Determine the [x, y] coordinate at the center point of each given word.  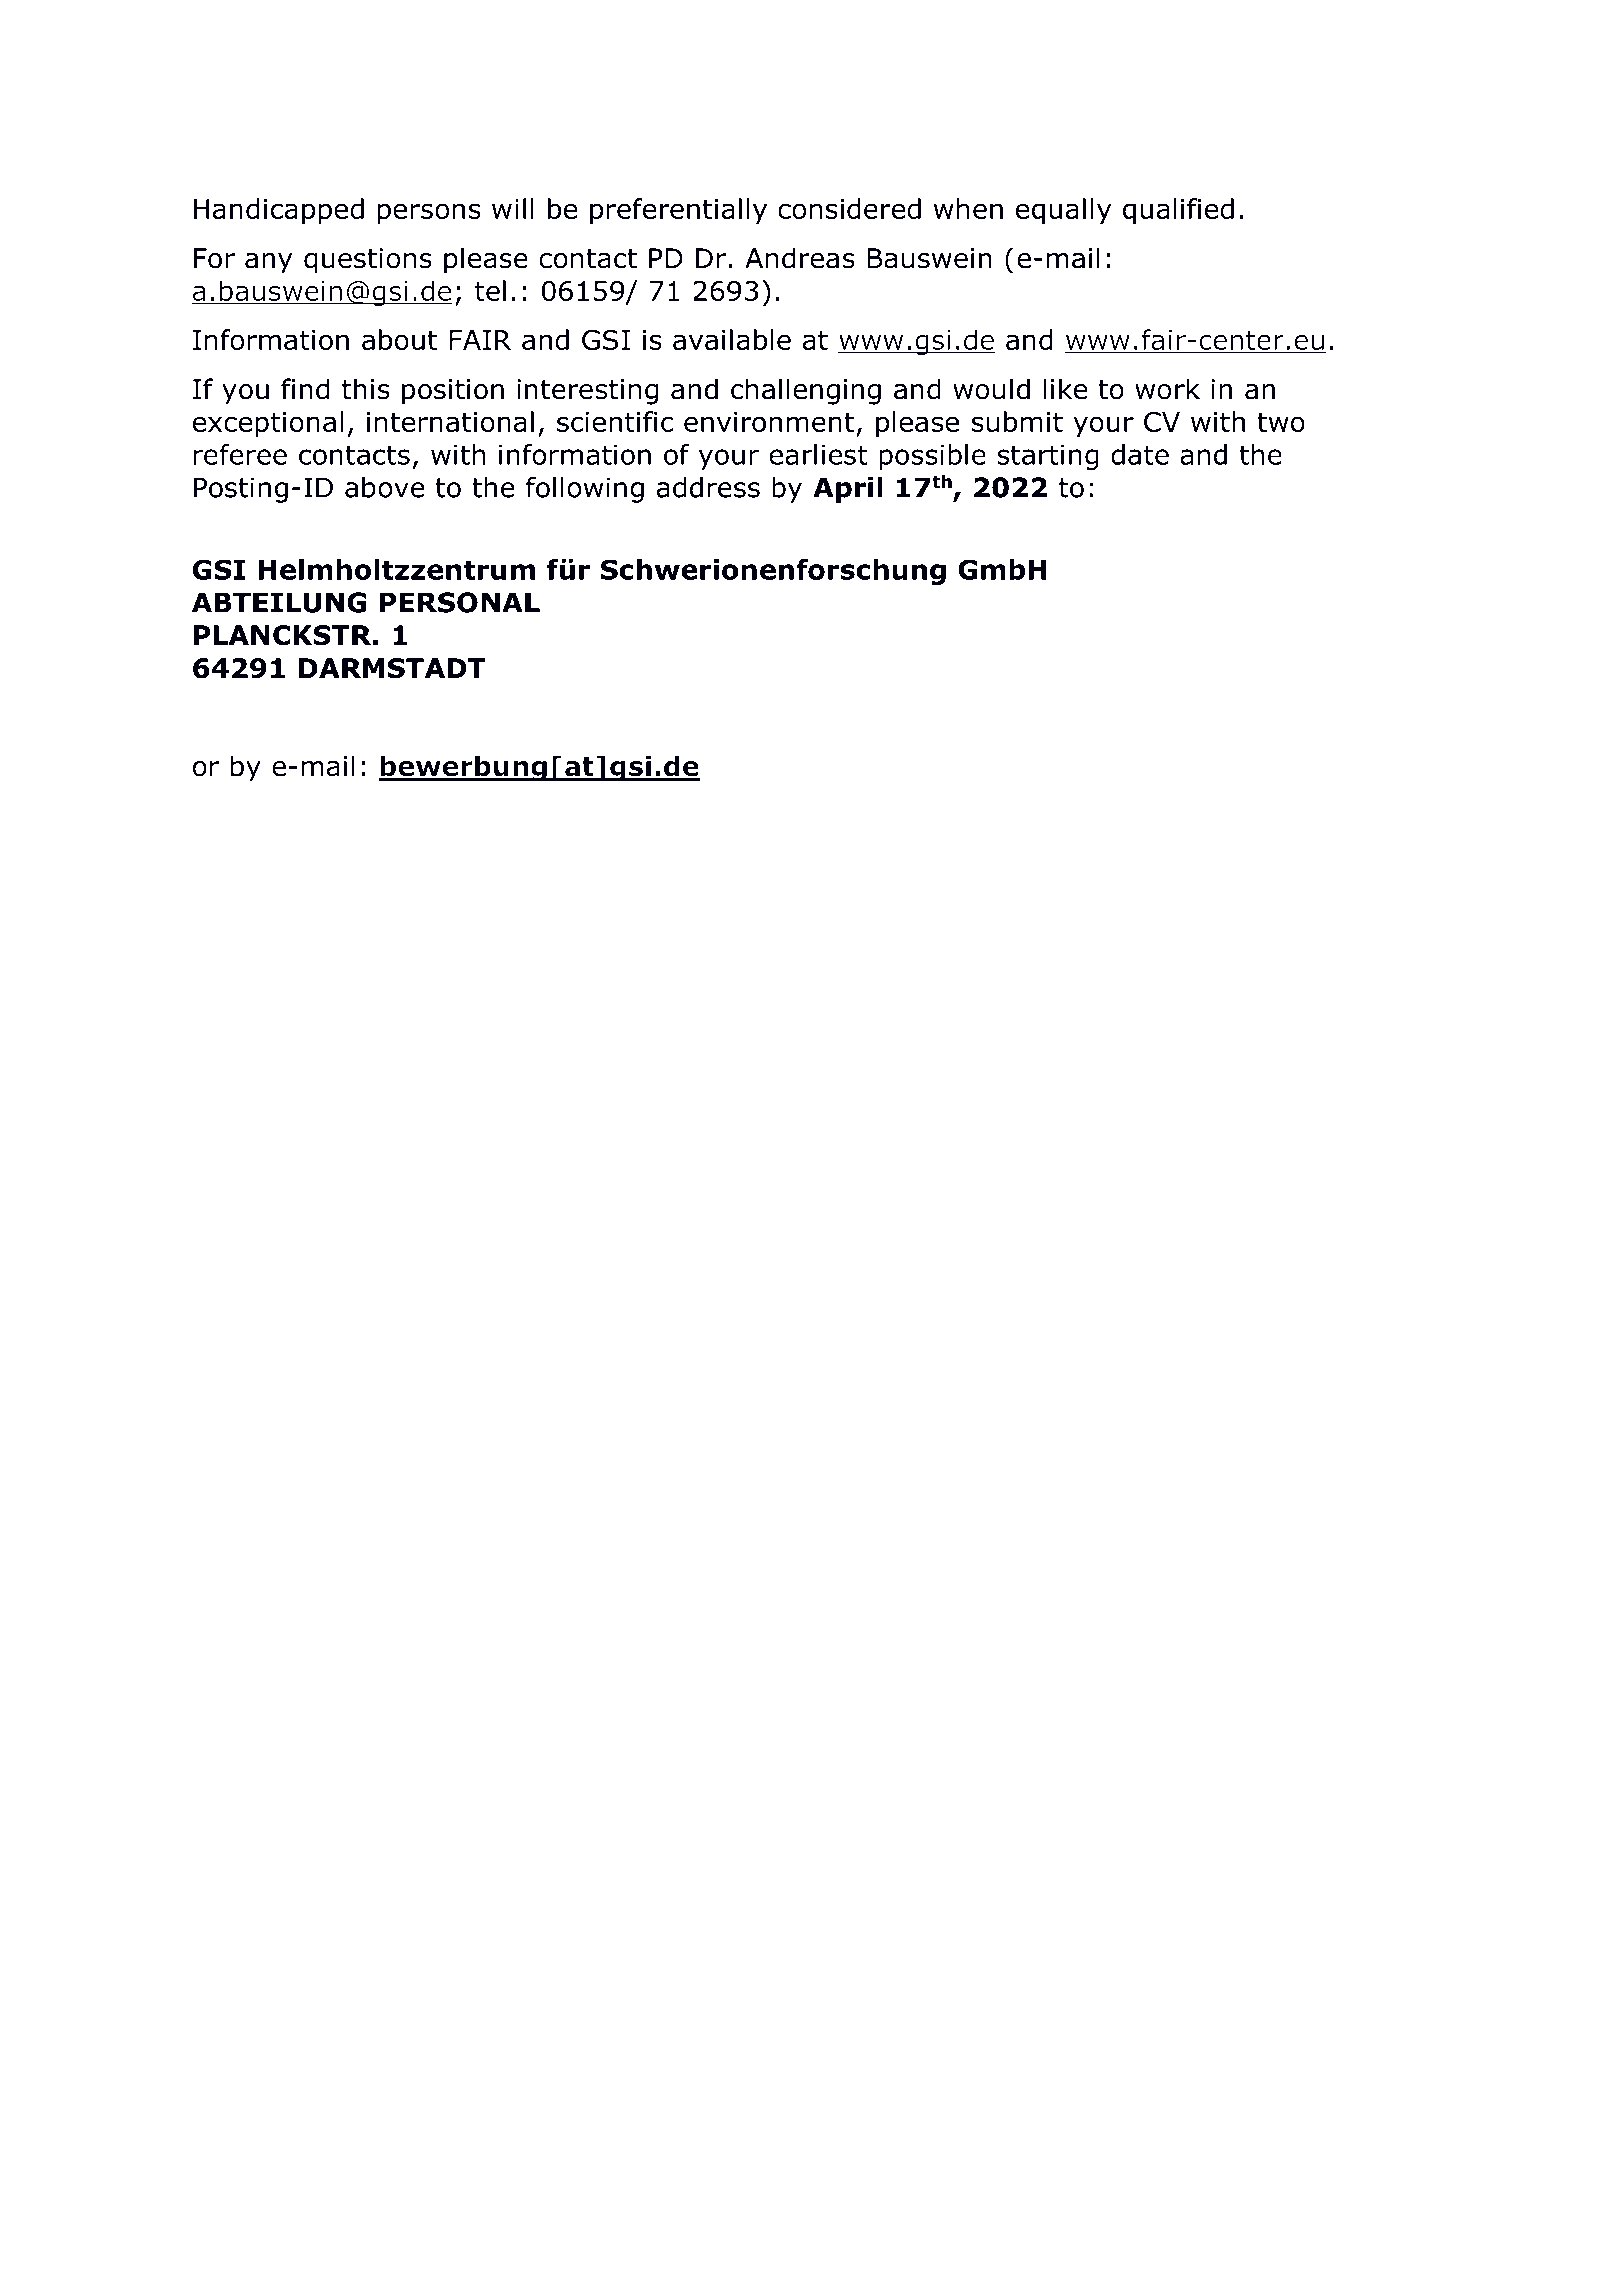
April [848, 489]
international [450, 421]
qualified [1178, 211]
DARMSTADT [392, 668]
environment [769, 422]
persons [429, 213]
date [1140, 454]
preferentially [678, 211]
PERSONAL [460, 602]
